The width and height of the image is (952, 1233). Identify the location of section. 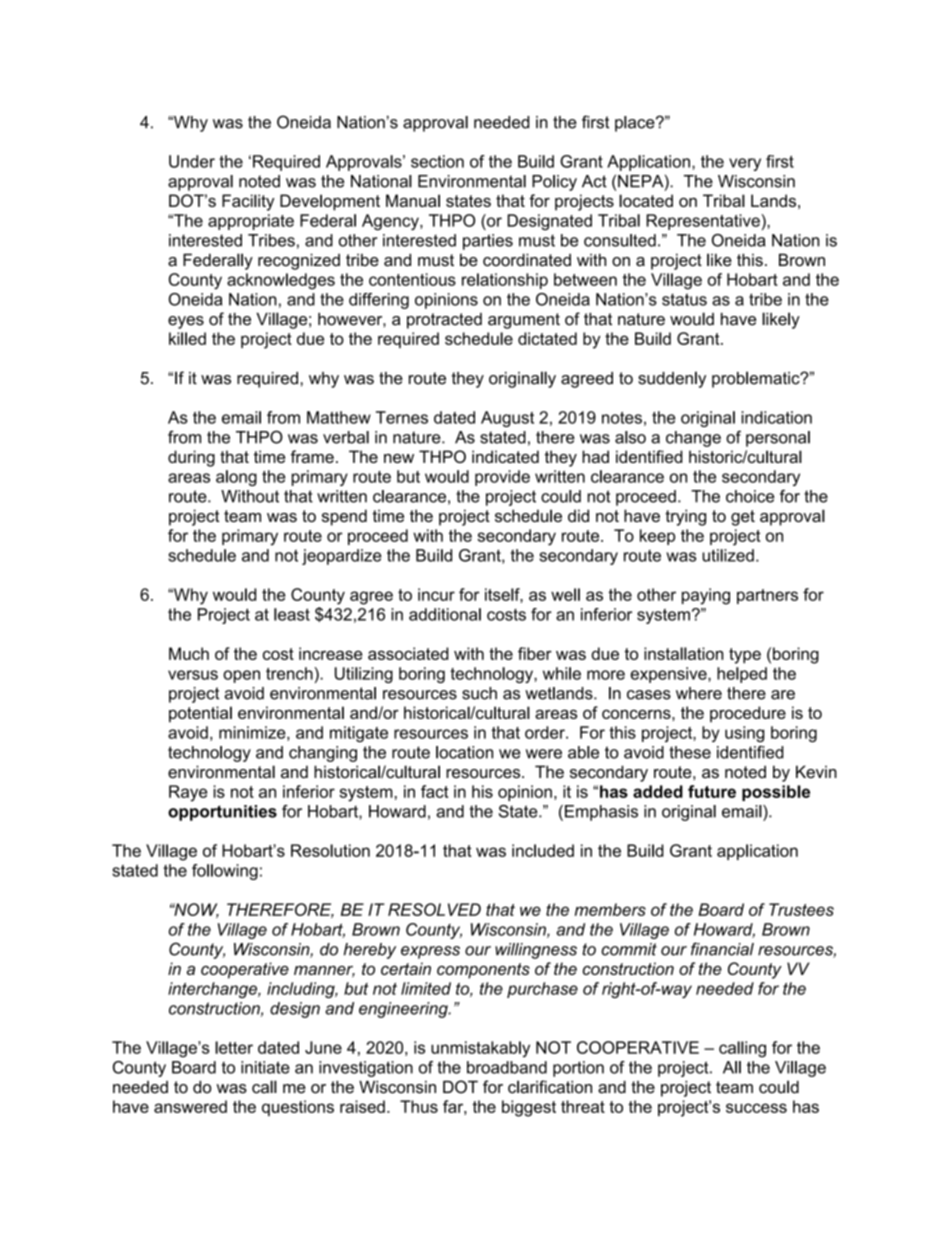
(437, 161).
